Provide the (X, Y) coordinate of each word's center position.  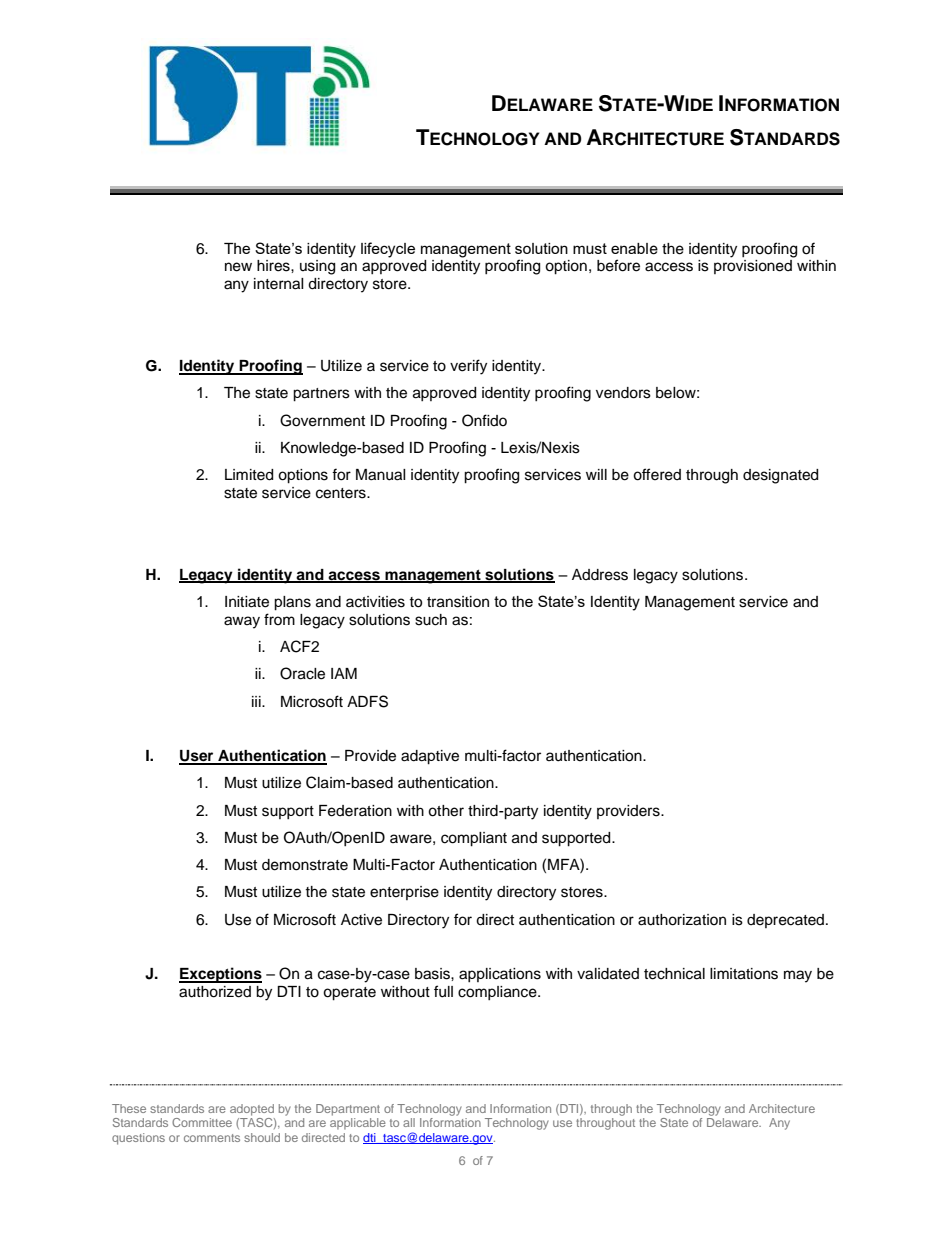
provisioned (753, 267)
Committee (202, 1122)
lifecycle (388, 250)
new (238, 267)
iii (257, 701)
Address (600, 575)
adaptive (430, 757)
